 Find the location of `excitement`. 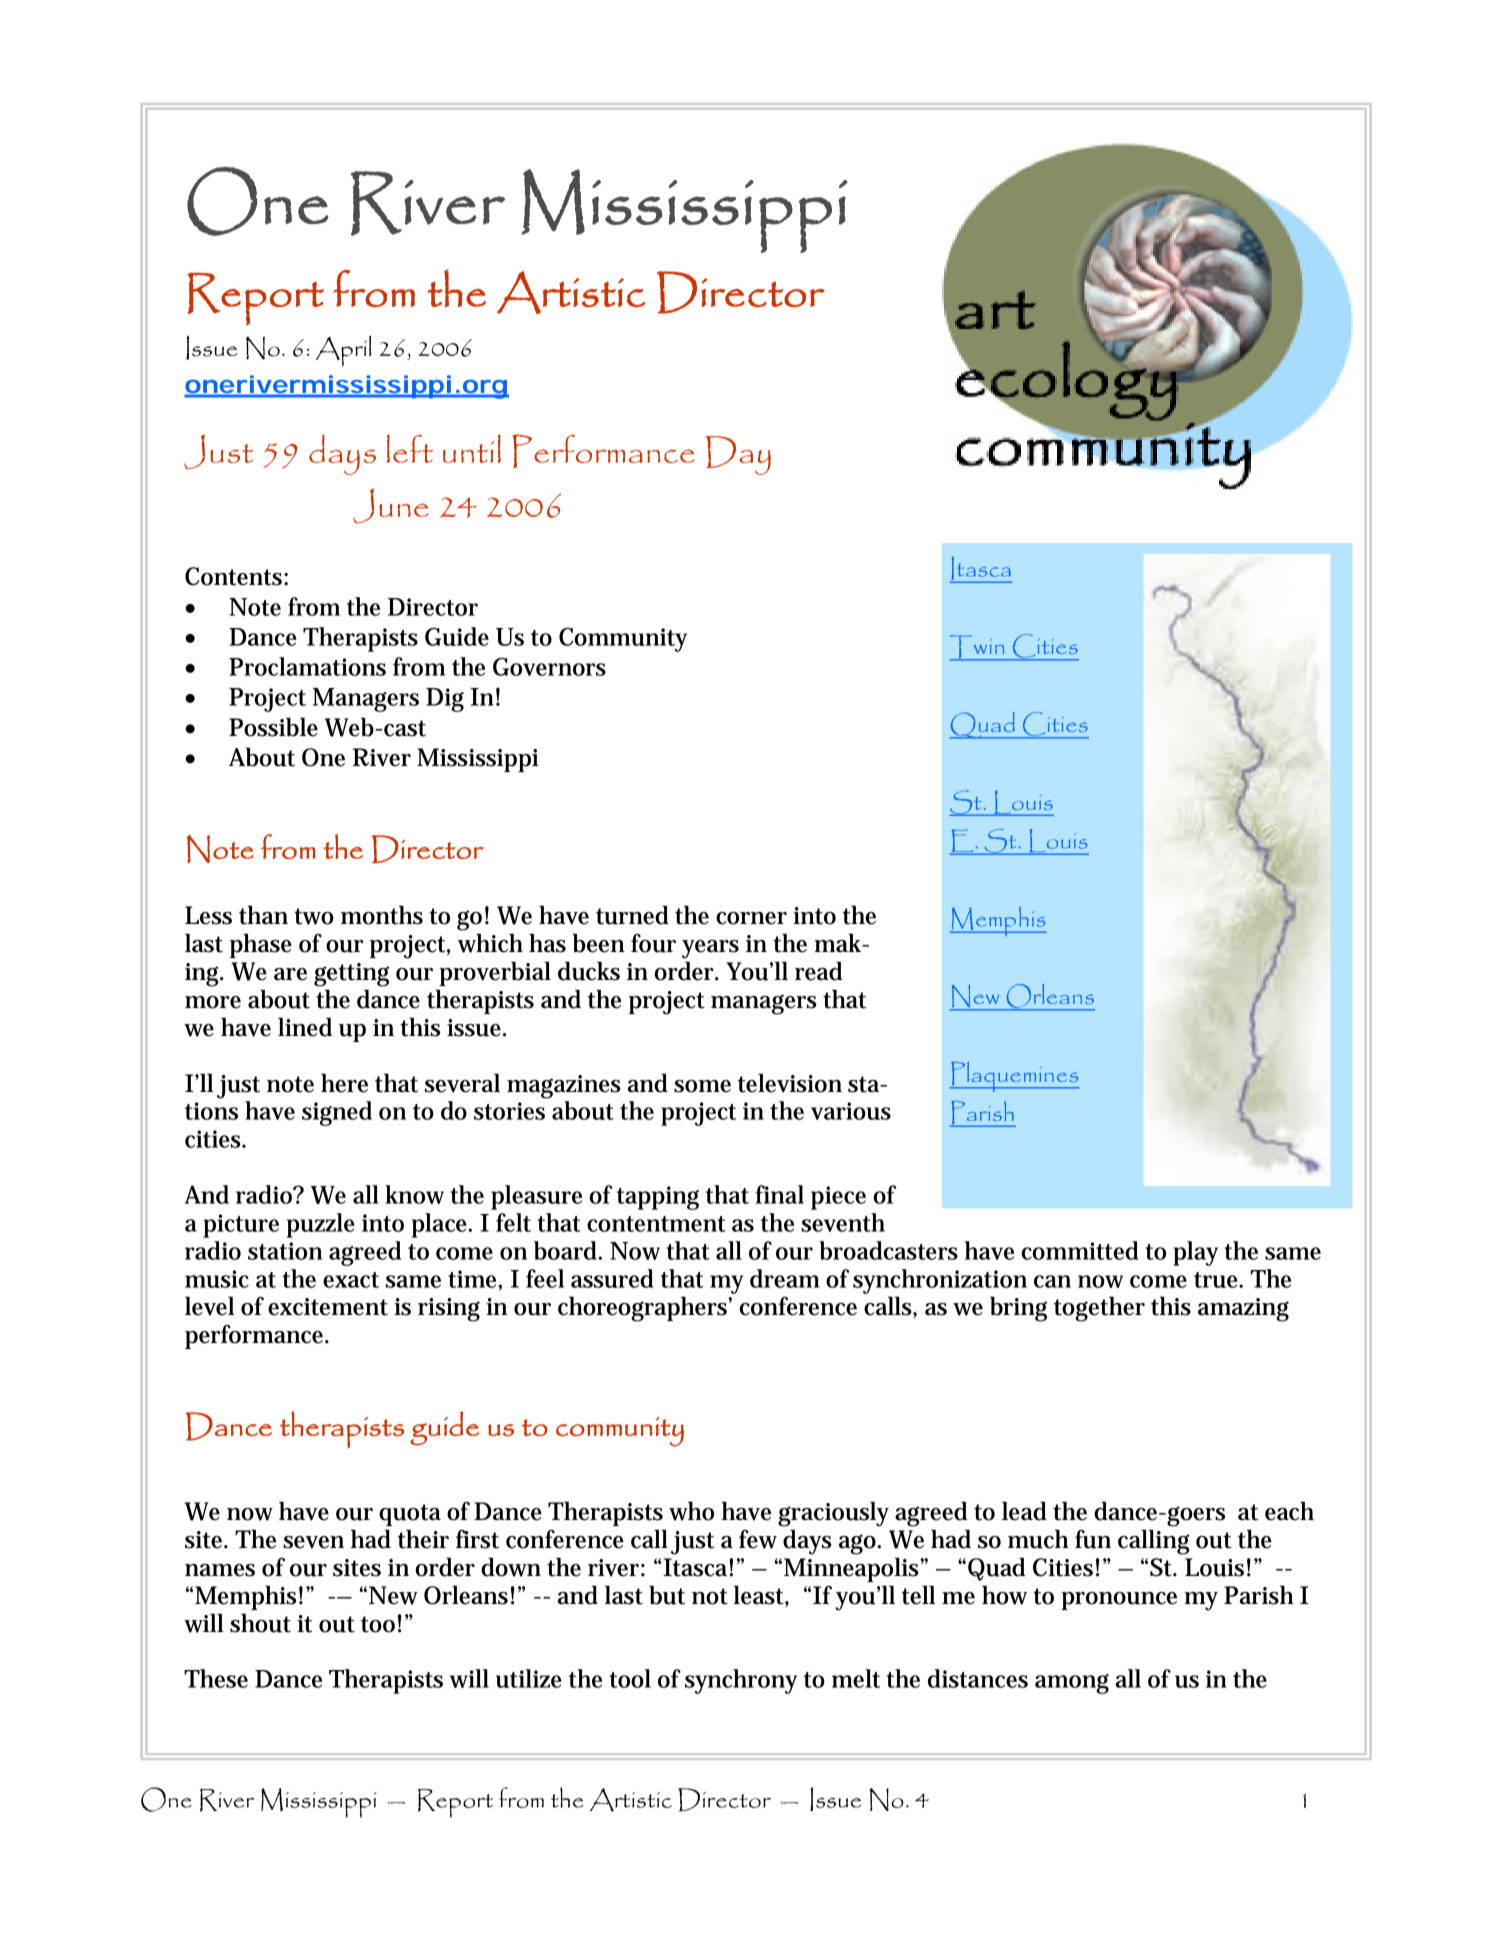

excitement is located at coordinates (328, 1307).
